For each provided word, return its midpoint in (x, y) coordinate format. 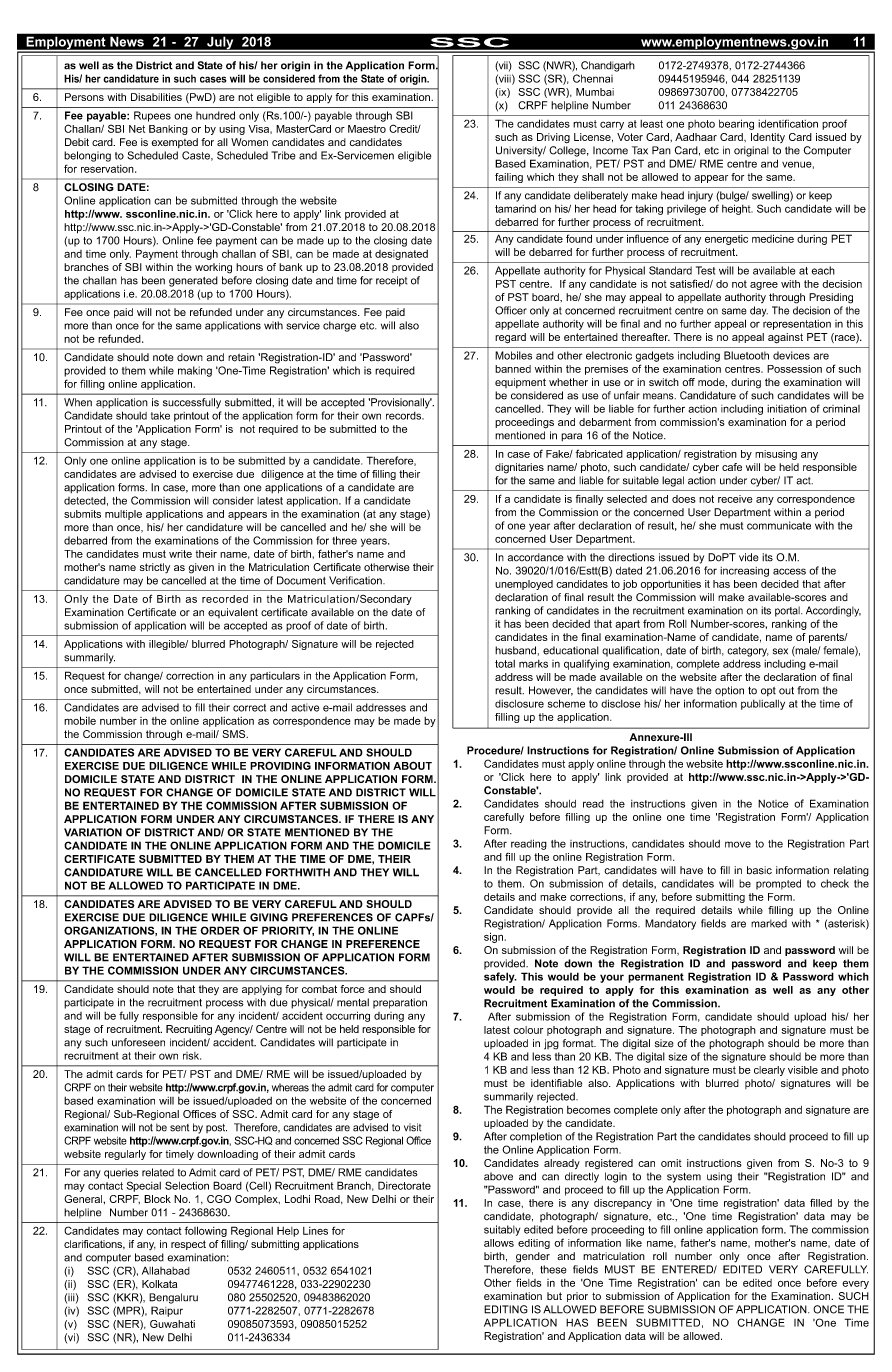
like (634, 1243)
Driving (553, 138)
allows (499, 1243)
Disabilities (156, 97)
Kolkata (159, 1284)
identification (788, 123)
